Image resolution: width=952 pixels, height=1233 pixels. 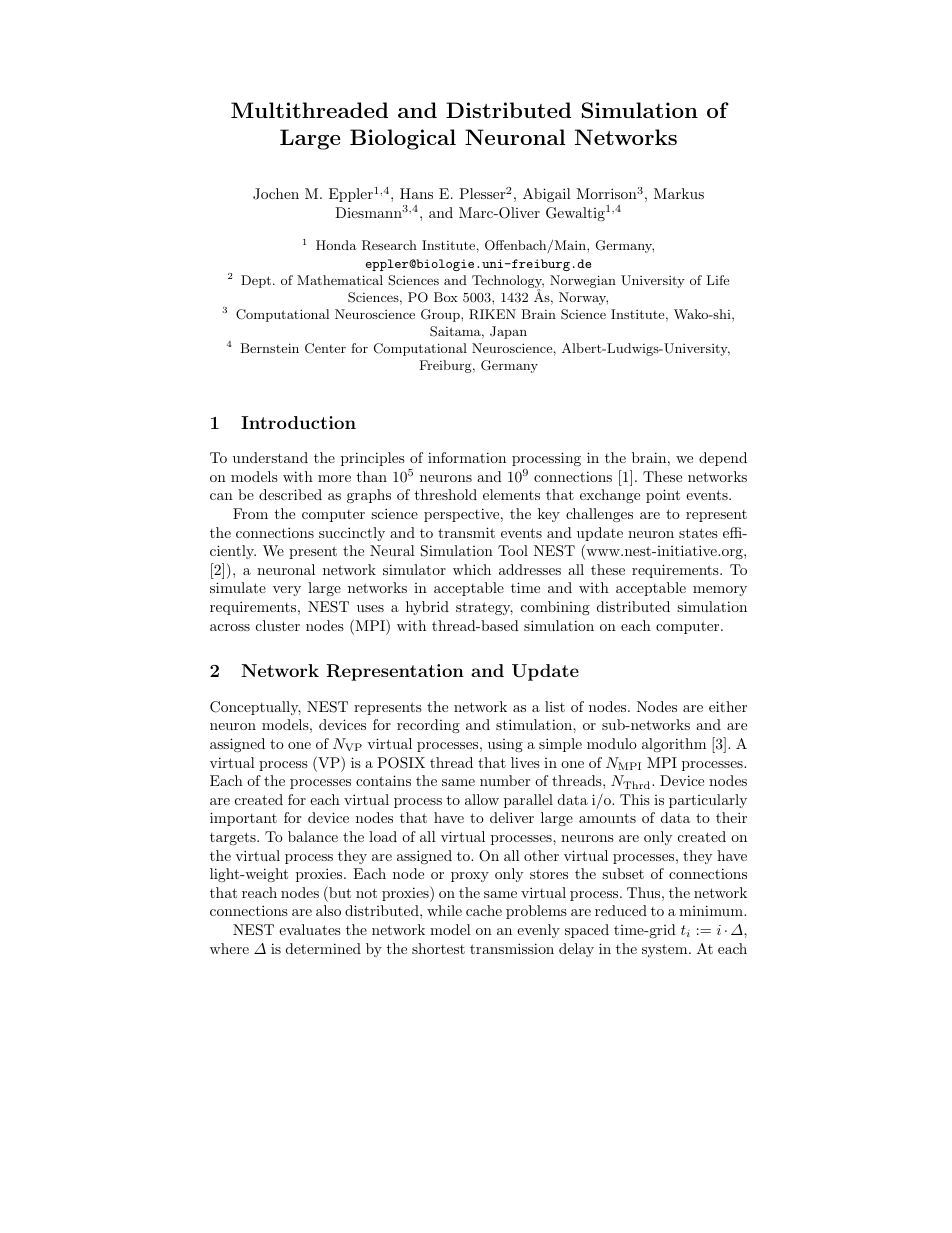 What do you see at coordinates (666, 950) in the document?
I see `system` at bounding box center [666, 950].
